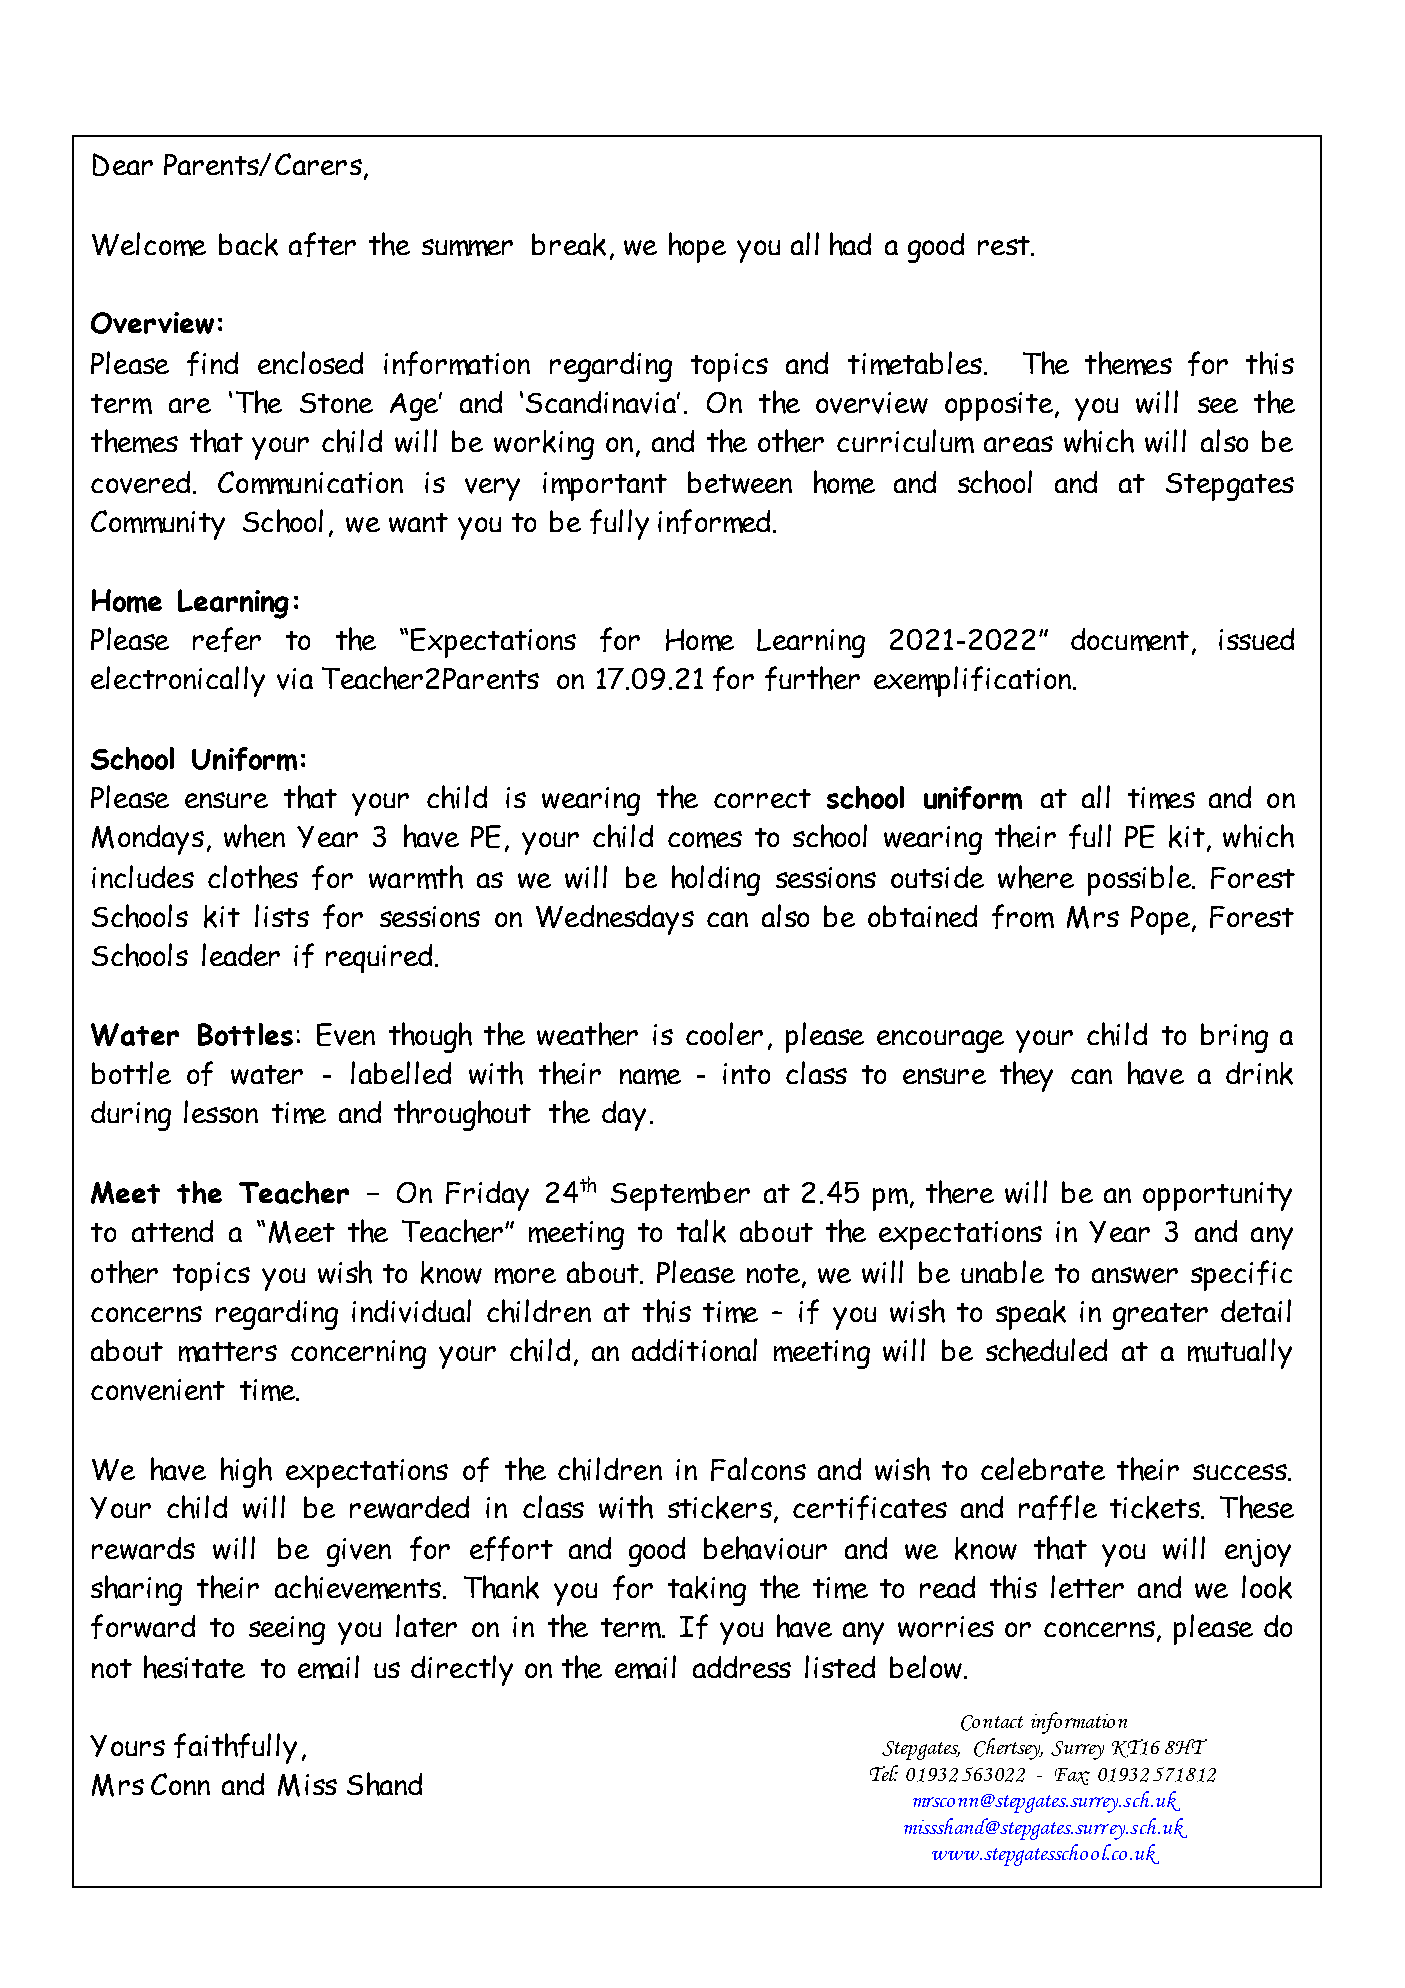  What do you see at coordinates (850, 244) in the screenshot?
I see `had` at bounding box center [850, 244].
